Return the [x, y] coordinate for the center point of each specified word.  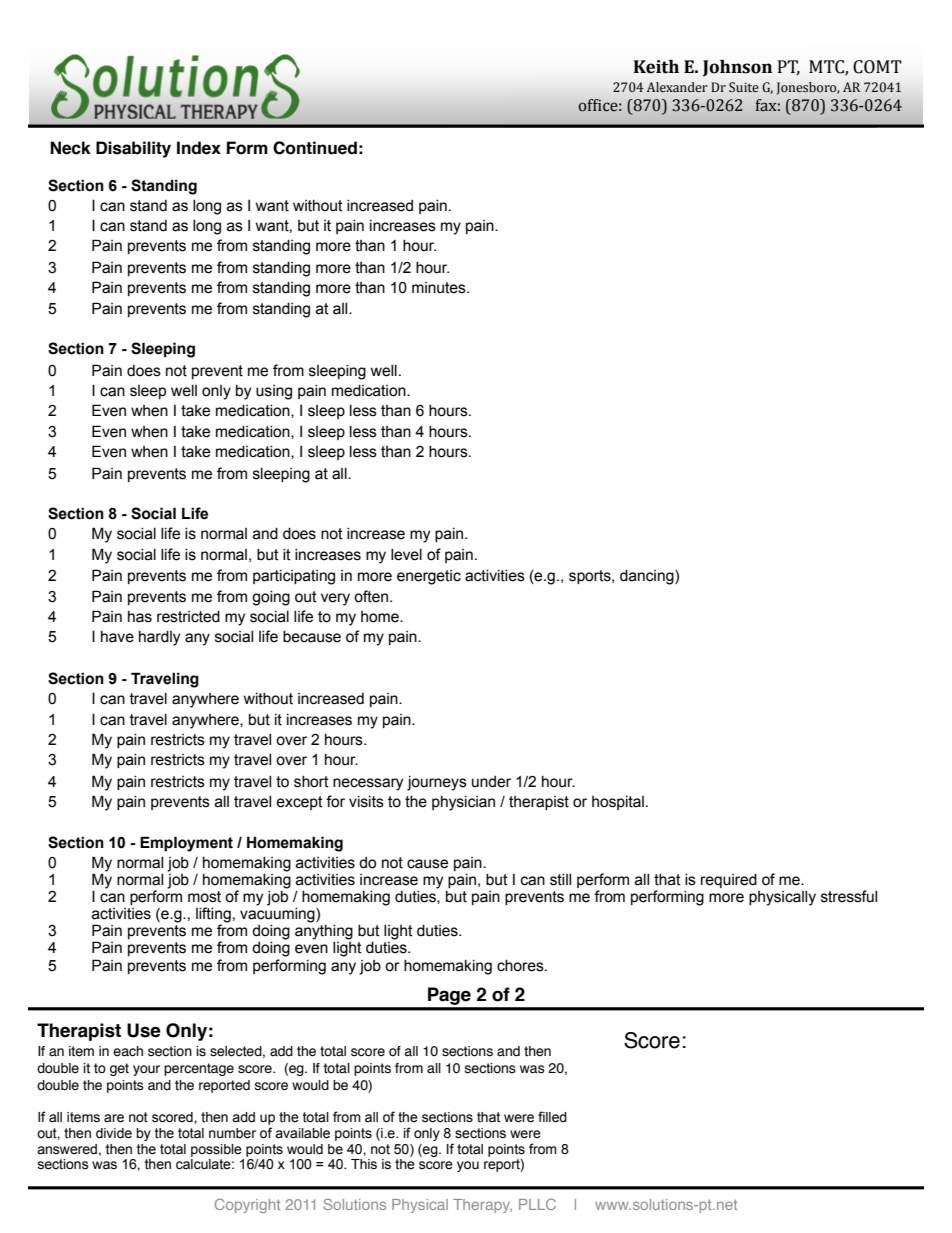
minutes [440, 288]
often [371, 596]
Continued [315, 148]
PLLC [537, 1204]
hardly [159, 638]
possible [216, 1150]
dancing [648, 577]
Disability [133, 149]
